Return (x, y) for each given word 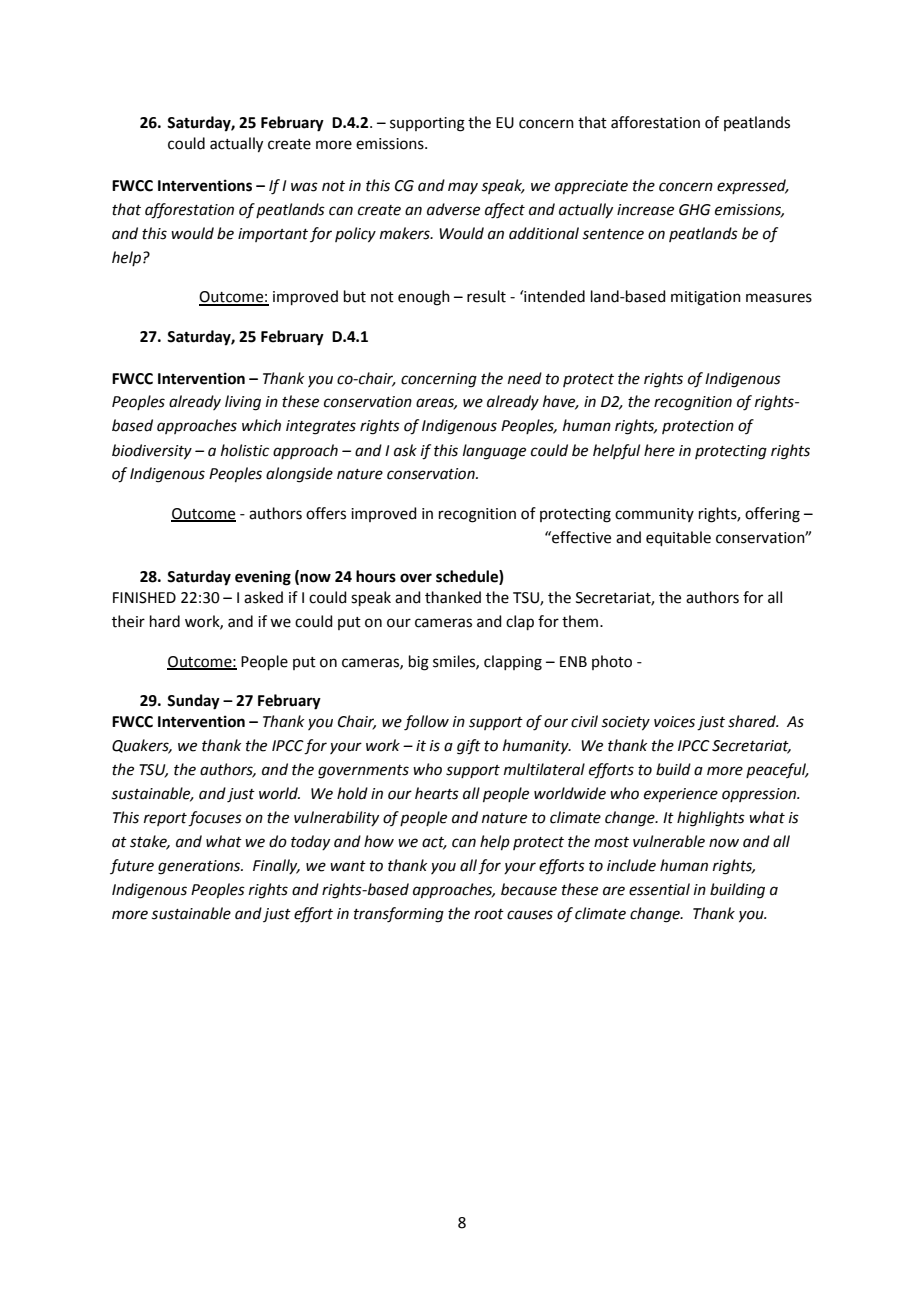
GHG (695, 210)
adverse (453, 209)
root (489, 914)
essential (659, 889)
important (273, 235)
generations (200, 867)
